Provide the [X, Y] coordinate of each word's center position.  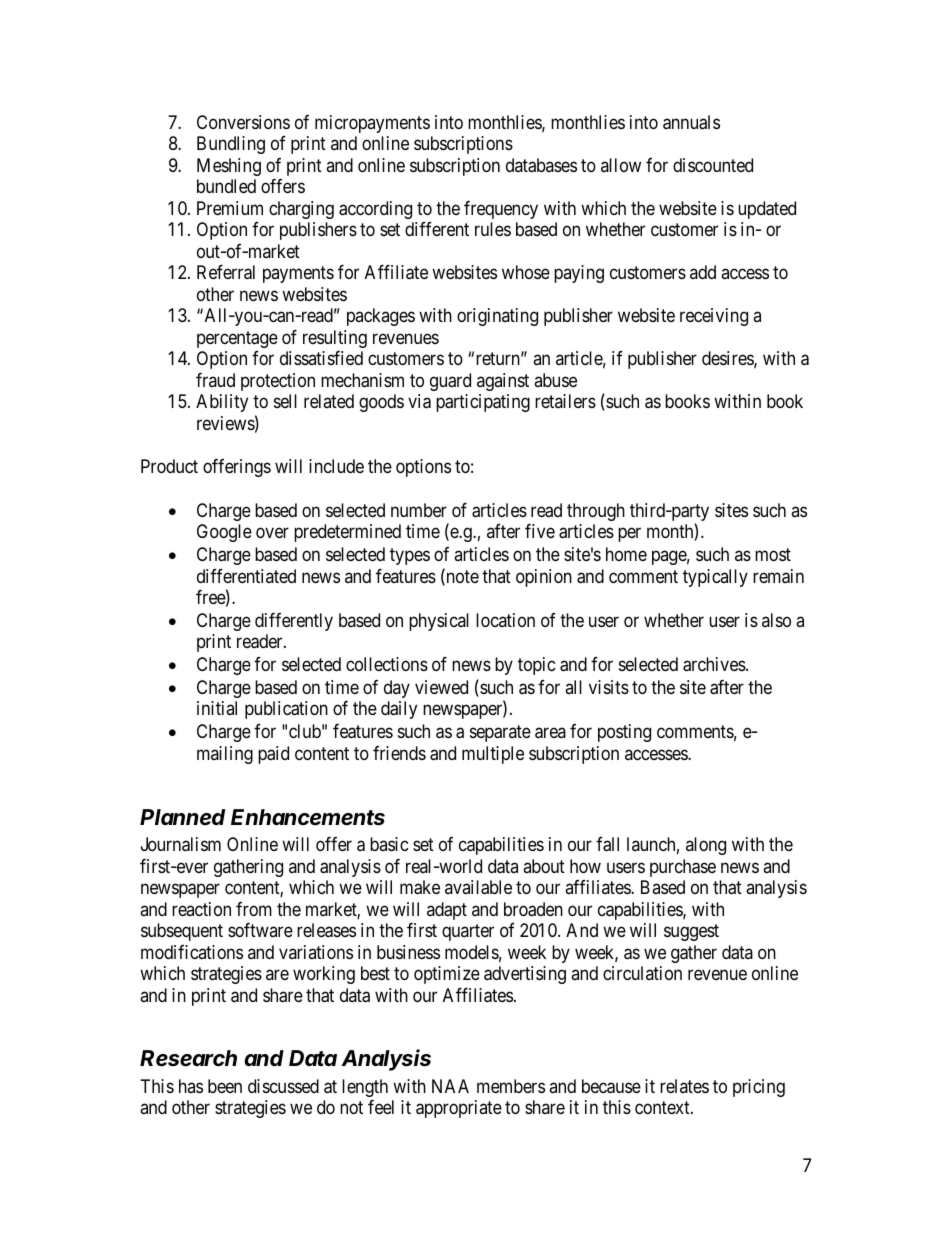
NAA [450, 1086]
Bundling [231, 145]
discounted [713, 165]
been [225, 1086]
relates [684, 1086]
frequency [501, 210]
